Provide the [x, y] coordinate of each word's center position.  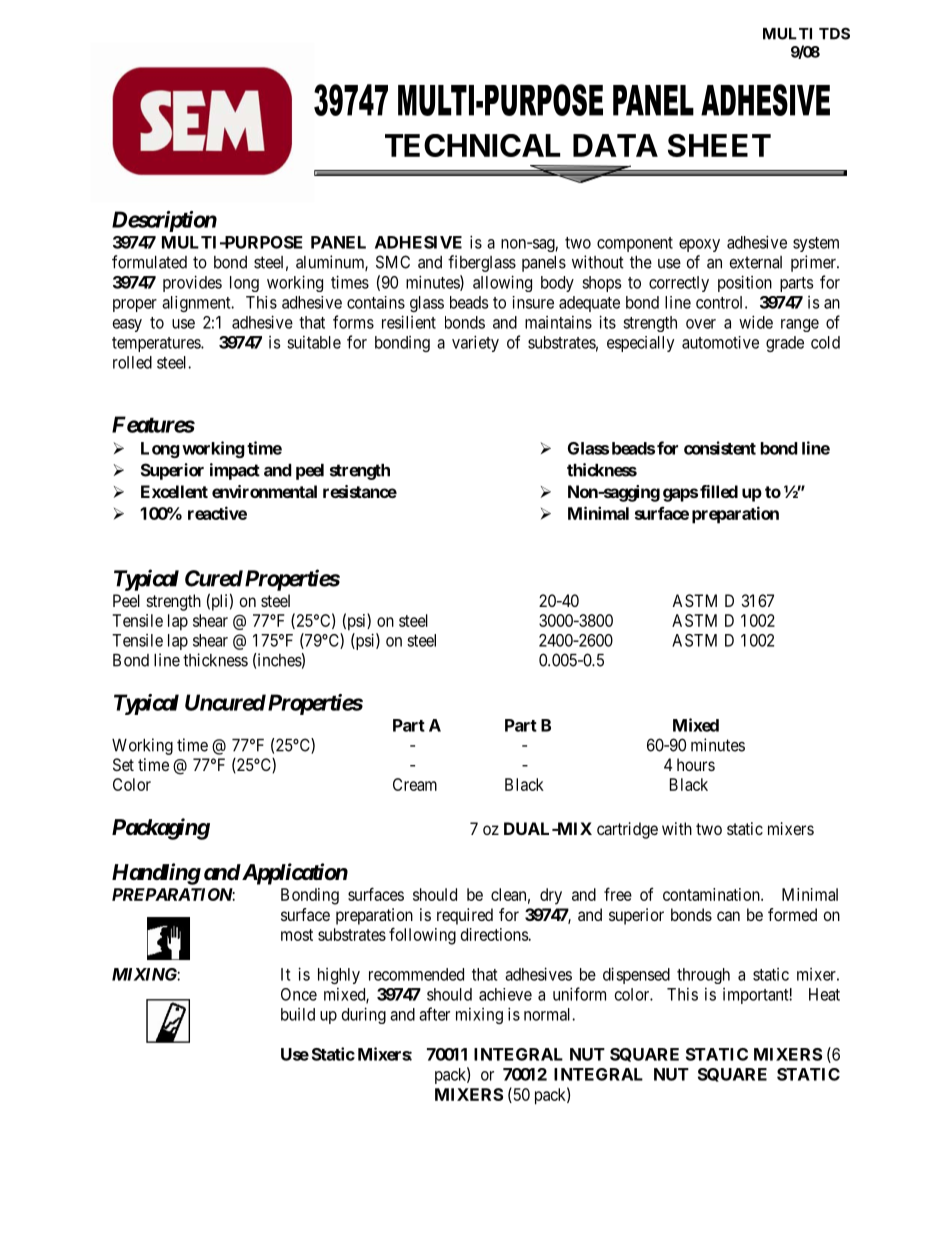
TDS [834, 33]
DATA [615, 145]
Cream [415, 784]
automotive [720, 342]
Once [299, 994]
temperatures [157, 344]
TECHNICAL [472, 145]
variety [475, 343]
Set [123, 764]
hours [696, 764]
